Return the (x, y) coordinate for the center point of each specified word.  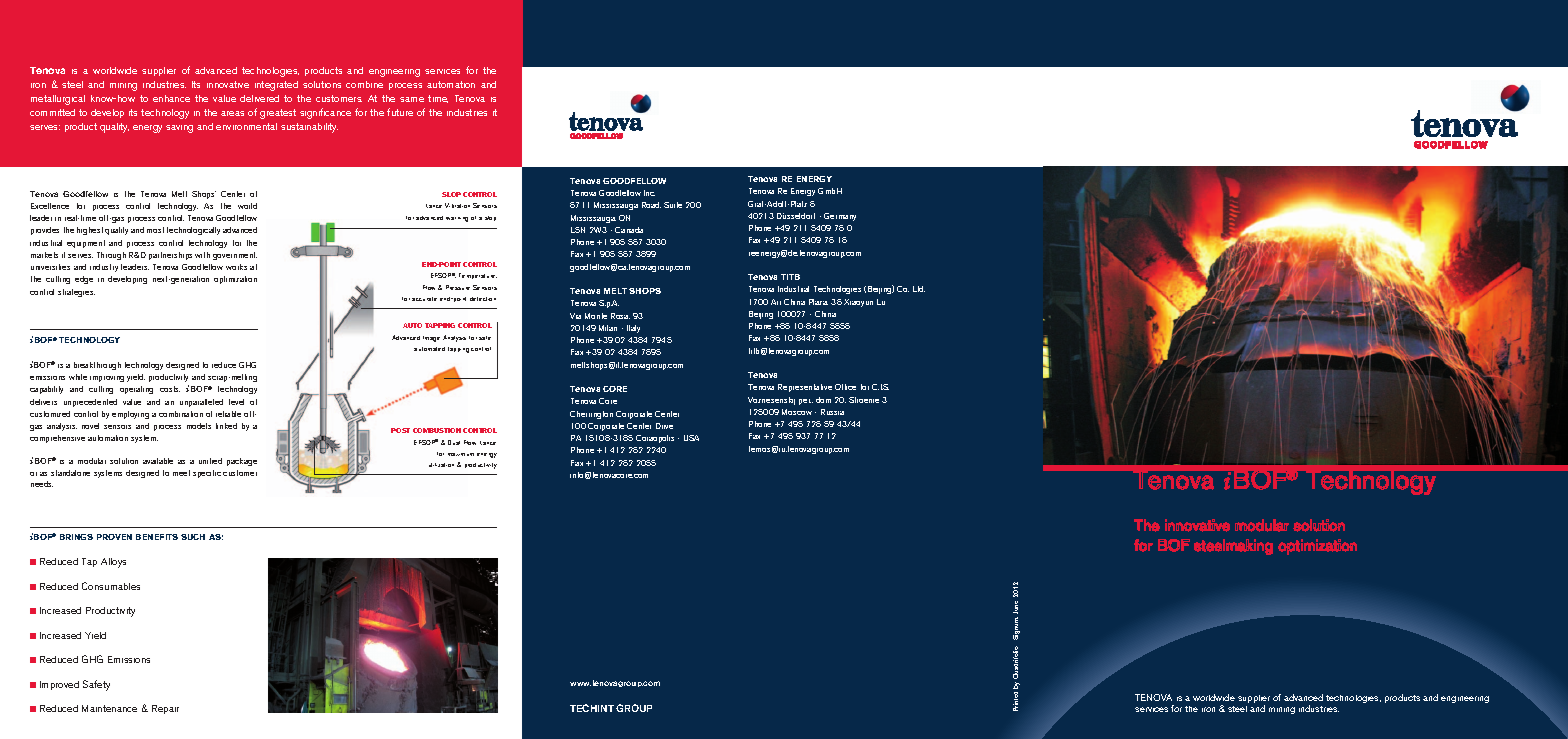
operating (136, 390)
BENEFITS (157, 537)
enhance (171, 98)
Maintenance (109, 708)
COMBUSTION (437, 430)
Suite (673, 205)
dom (823, 400)
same (412, 99)
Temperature (478, 276)
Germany (840, 217)
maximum (461, 454)
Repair (165, 709)
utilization (441, 465)
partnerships (170, 256)
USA (691, 438)
